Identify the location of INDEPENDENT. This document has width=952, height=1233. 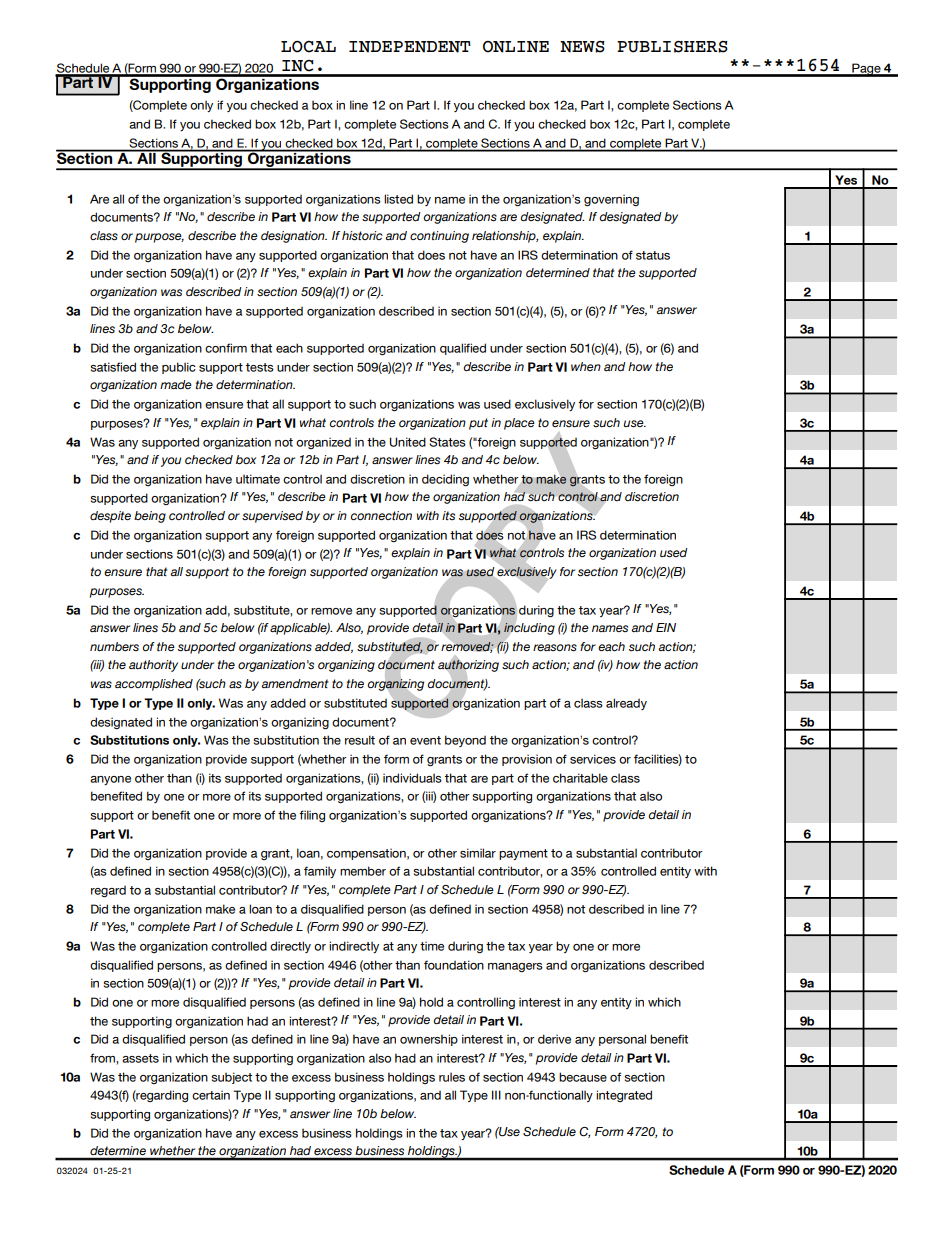
(410, 47).
